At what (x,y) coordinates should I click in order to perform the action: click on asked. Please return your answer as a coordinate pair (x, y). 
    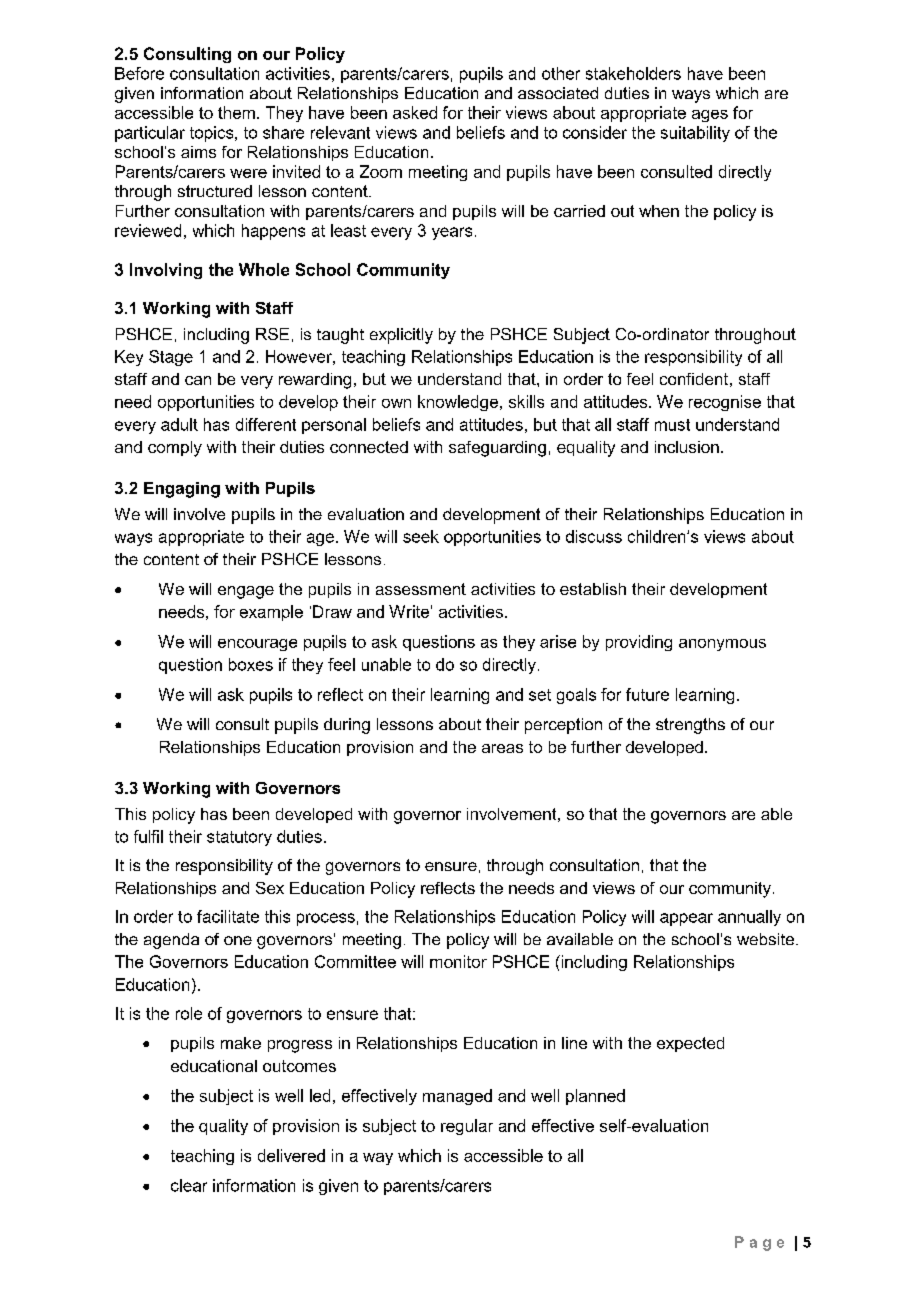
    Looking at the image, I should click on (415, 112).
